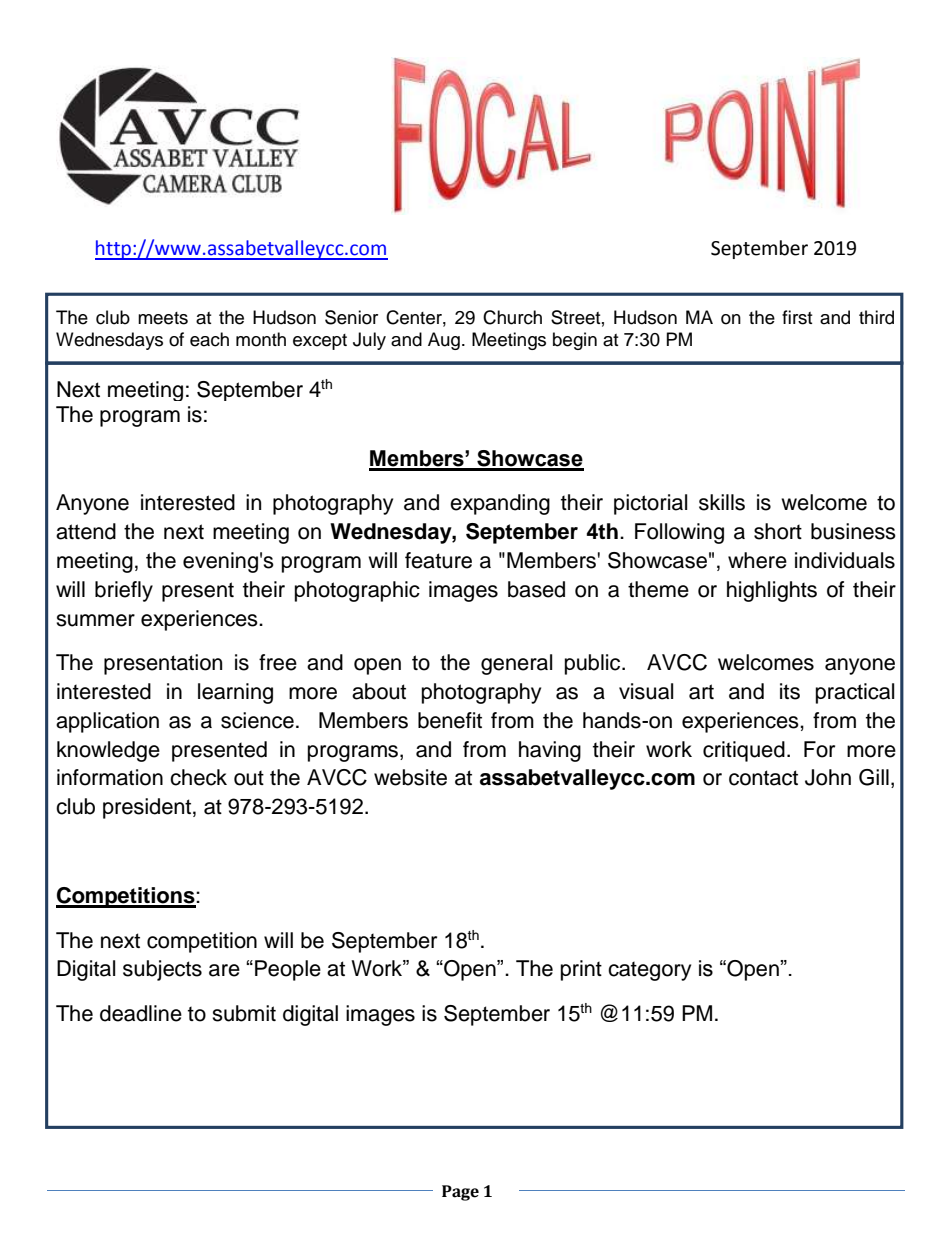  I want to click on deadline, so click(141, 1013).
